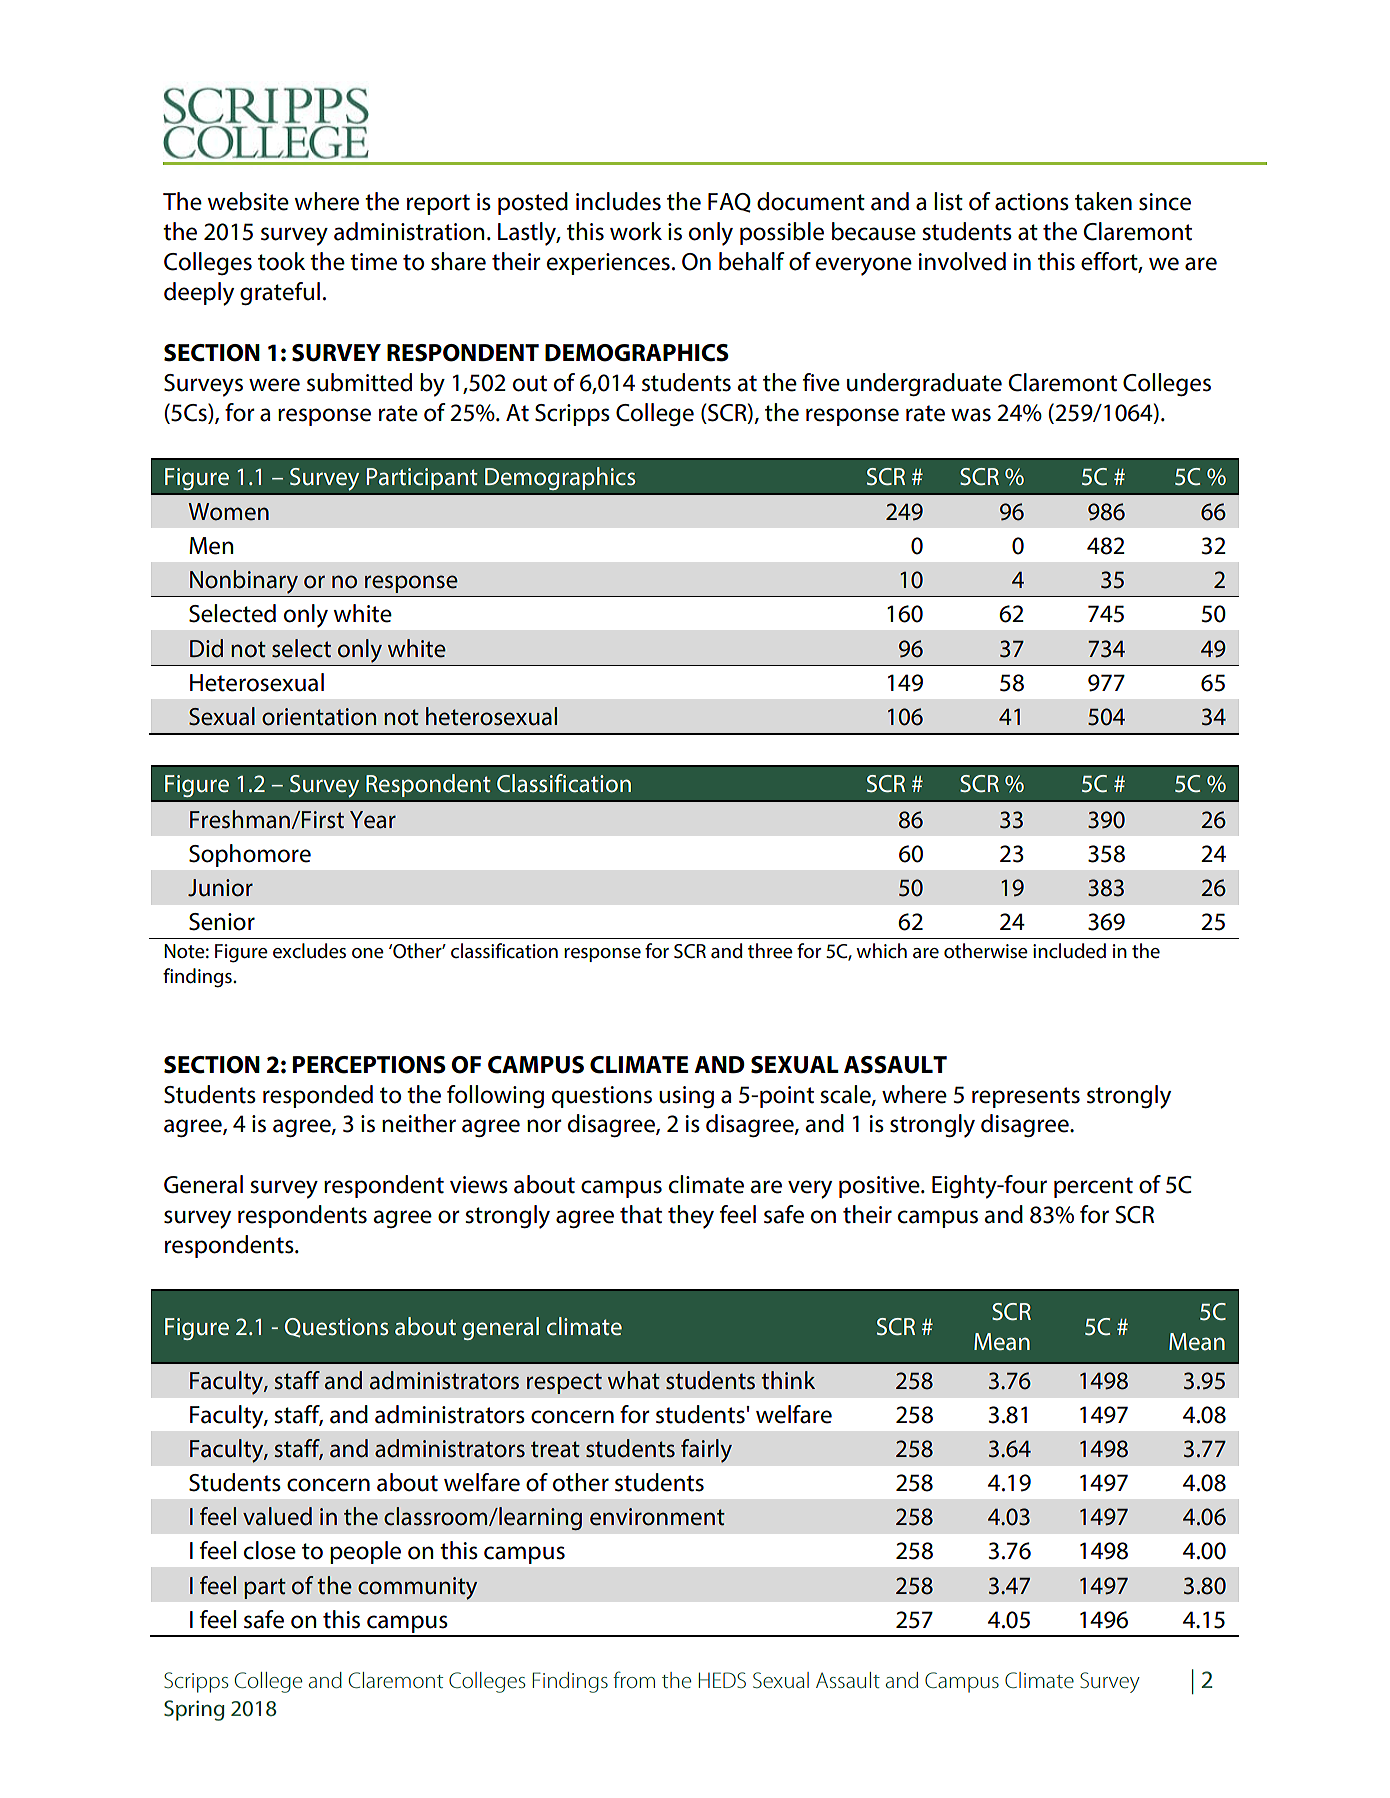  Describe the element at coordinates (281, 261) in the image. I see `took` at that location.
